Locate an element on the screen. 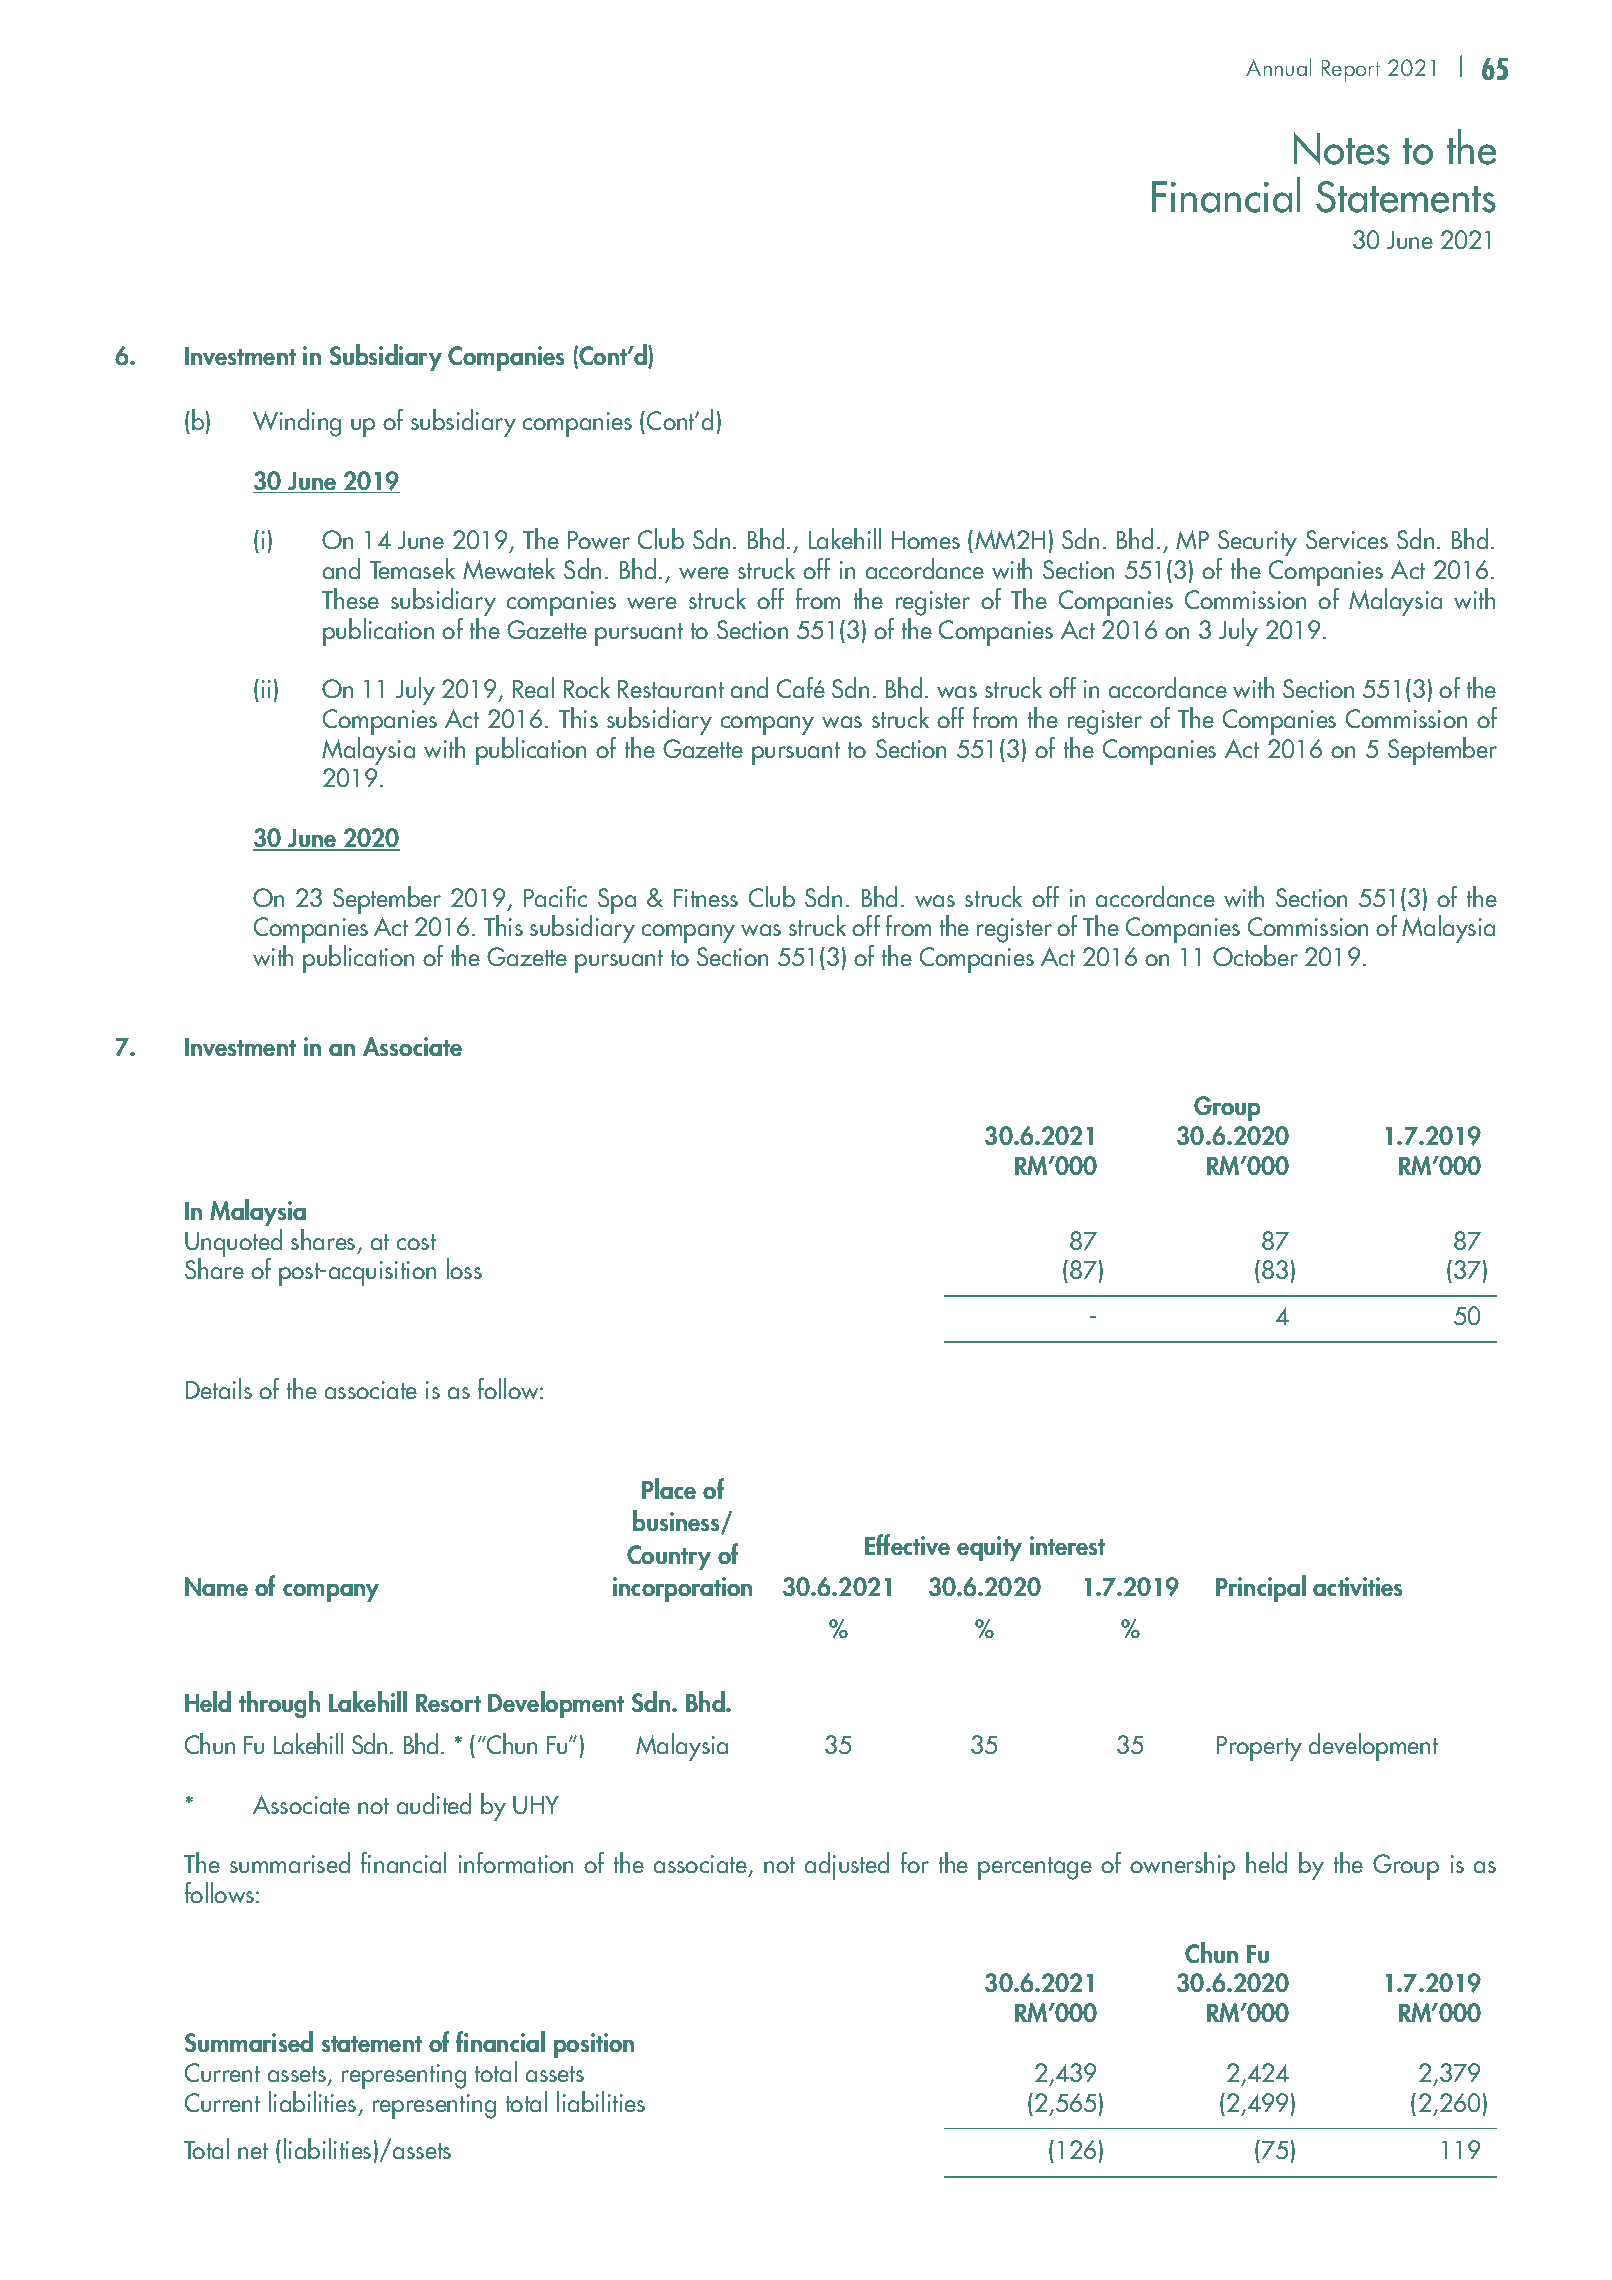 The height and width of the screenshot is (2280, 1612). Principal is located at coordinates (1261, 1588).
